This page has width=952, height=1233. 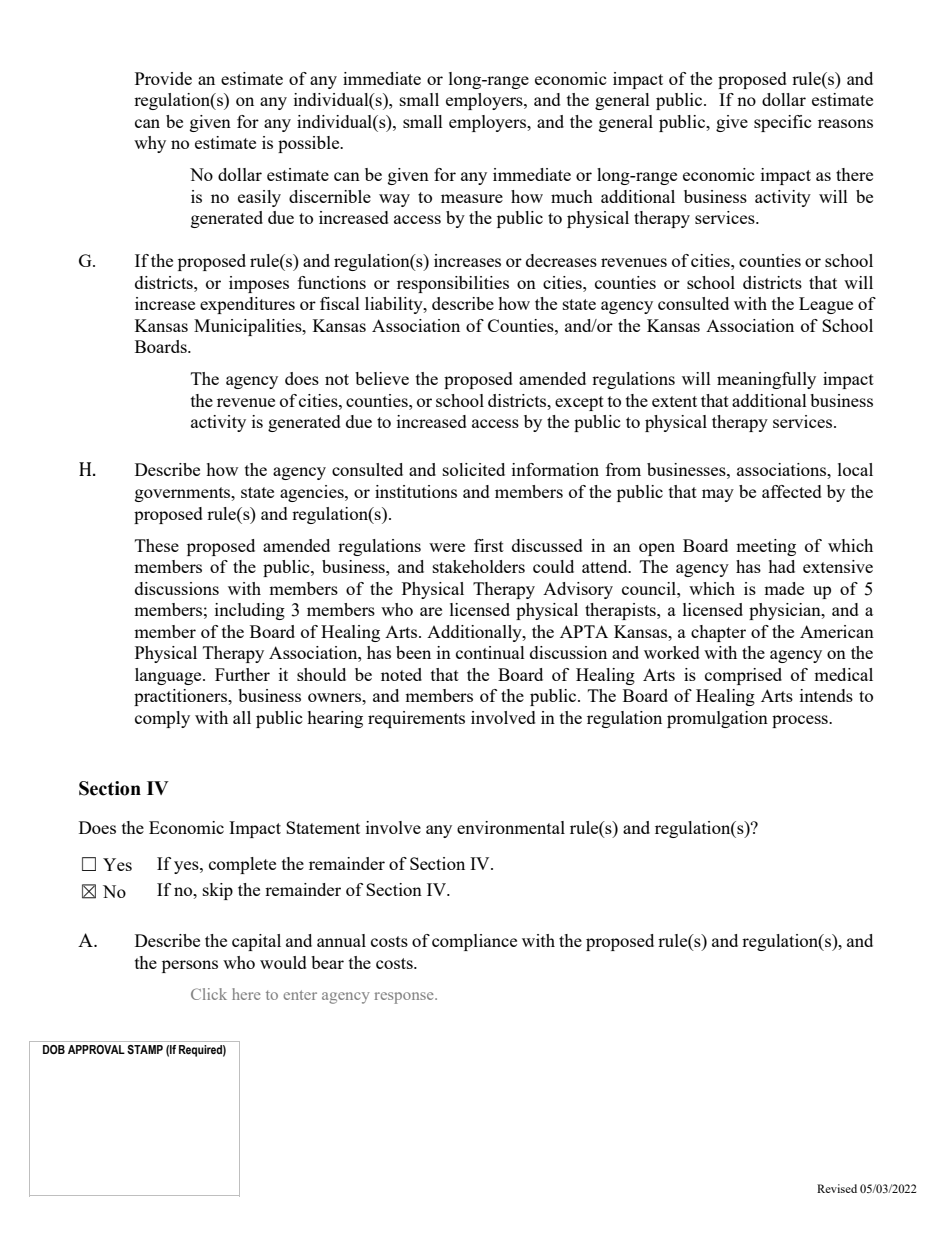 What do you see at coordinates (145, 1049) in the page?
I see `STAMP` at bounding box center [145, 1049].
